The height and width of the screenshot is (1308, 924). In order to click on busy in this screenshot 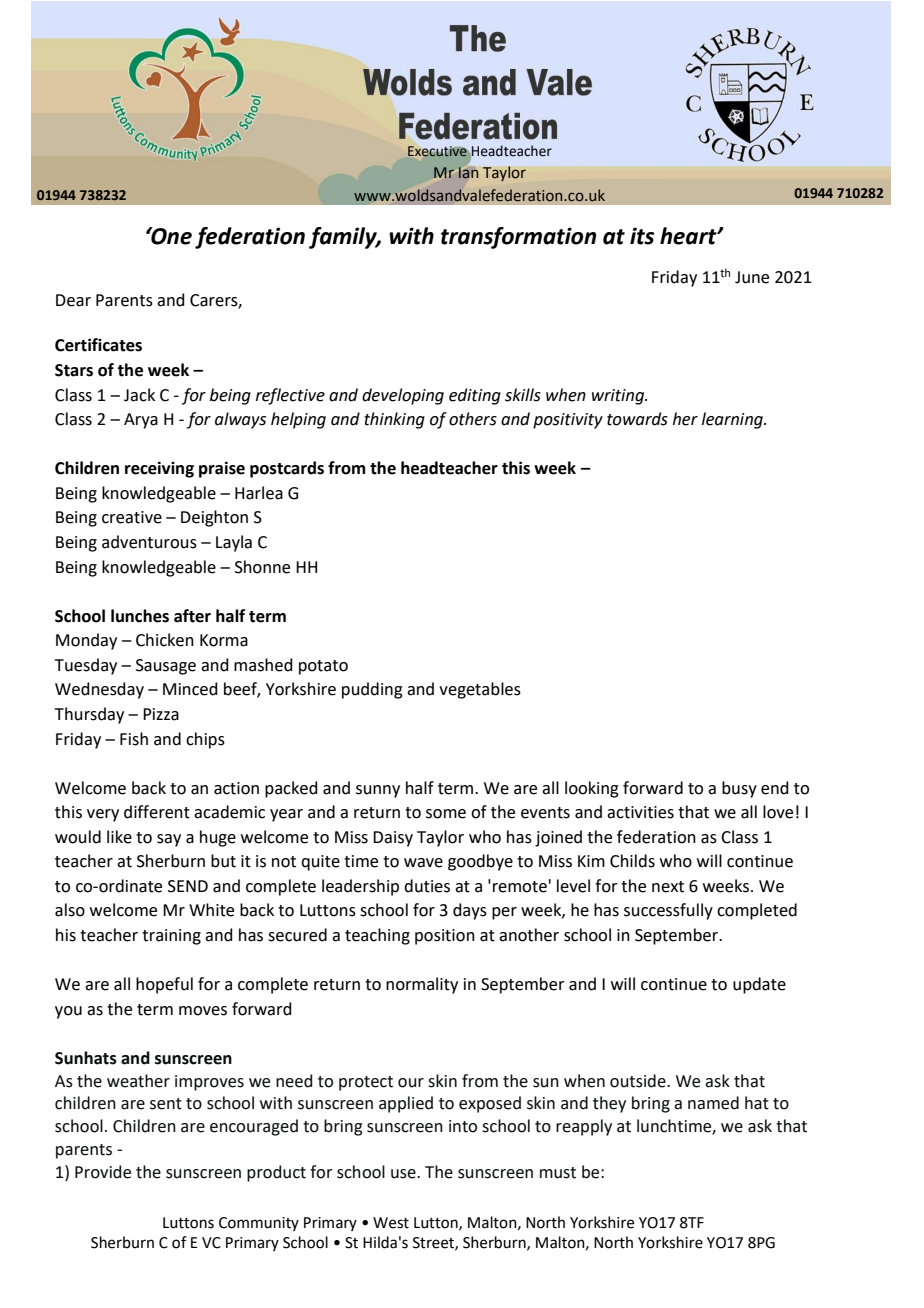, I will do `click(739, 789)`.
